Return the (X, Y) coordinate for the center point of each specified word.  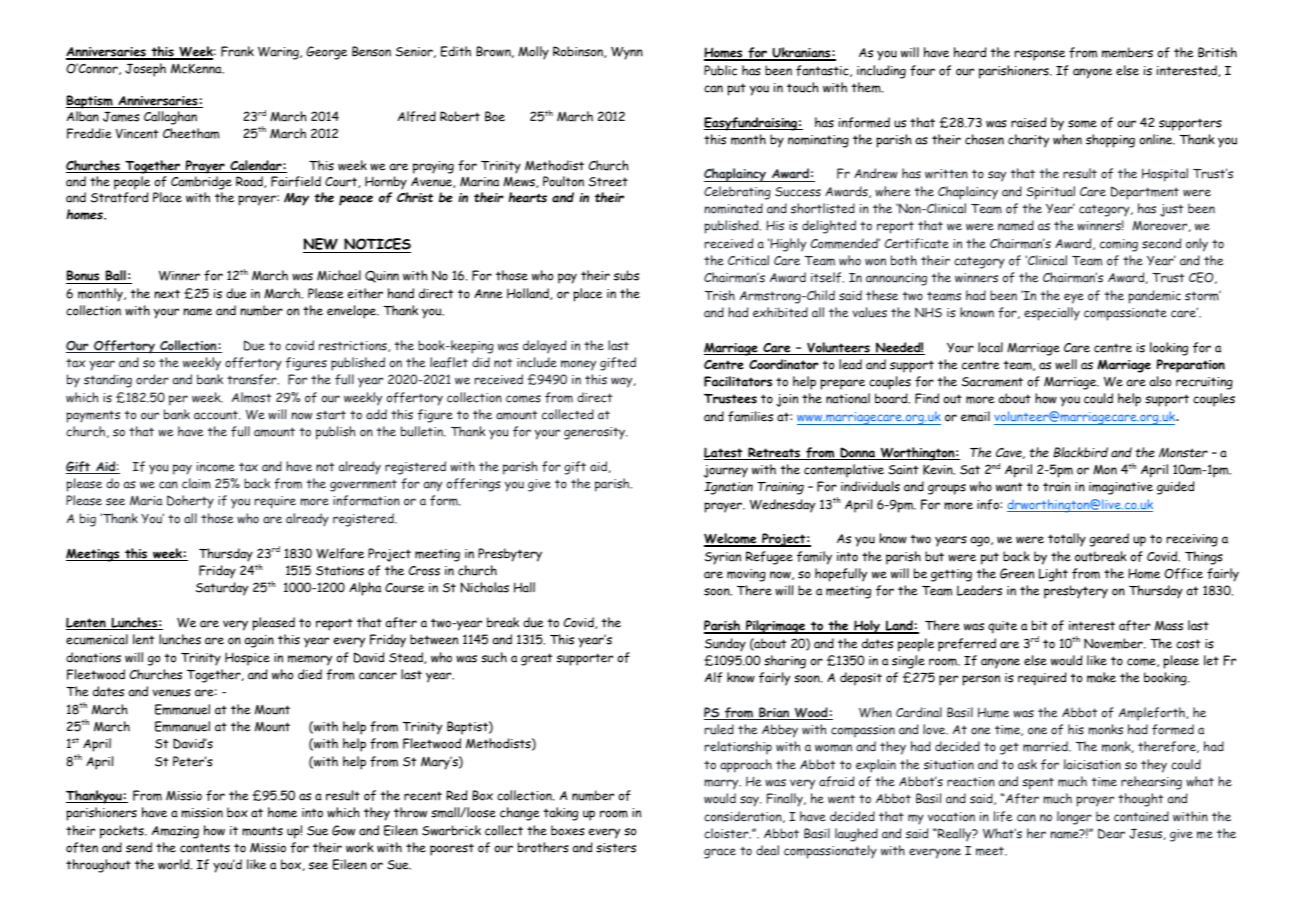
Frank (237, 51)
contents (205, 848)
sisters (616, 848)
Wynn (627, 53)
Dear (1111, 833)
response (1040, 55)
